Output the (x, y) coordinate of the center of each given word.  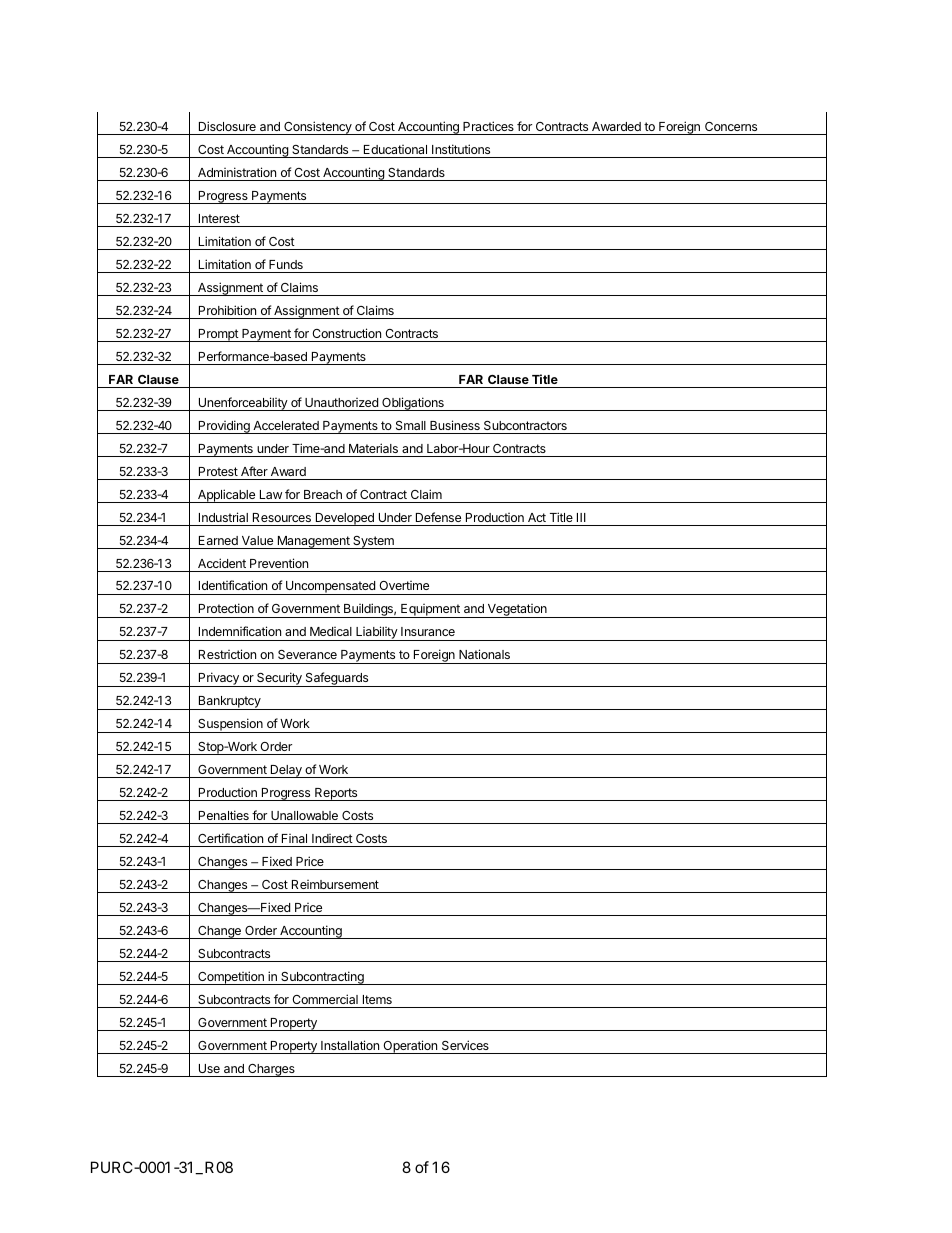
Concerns (731, 126)
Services (465, 1045)
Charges (271, 1070)
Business (455, 425)
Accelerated (286, 425)
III (581, 517)
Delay (286, 771)
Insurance (428, 631)
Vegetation (517, 611)
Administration (237, 172)
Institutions (461, 149)
